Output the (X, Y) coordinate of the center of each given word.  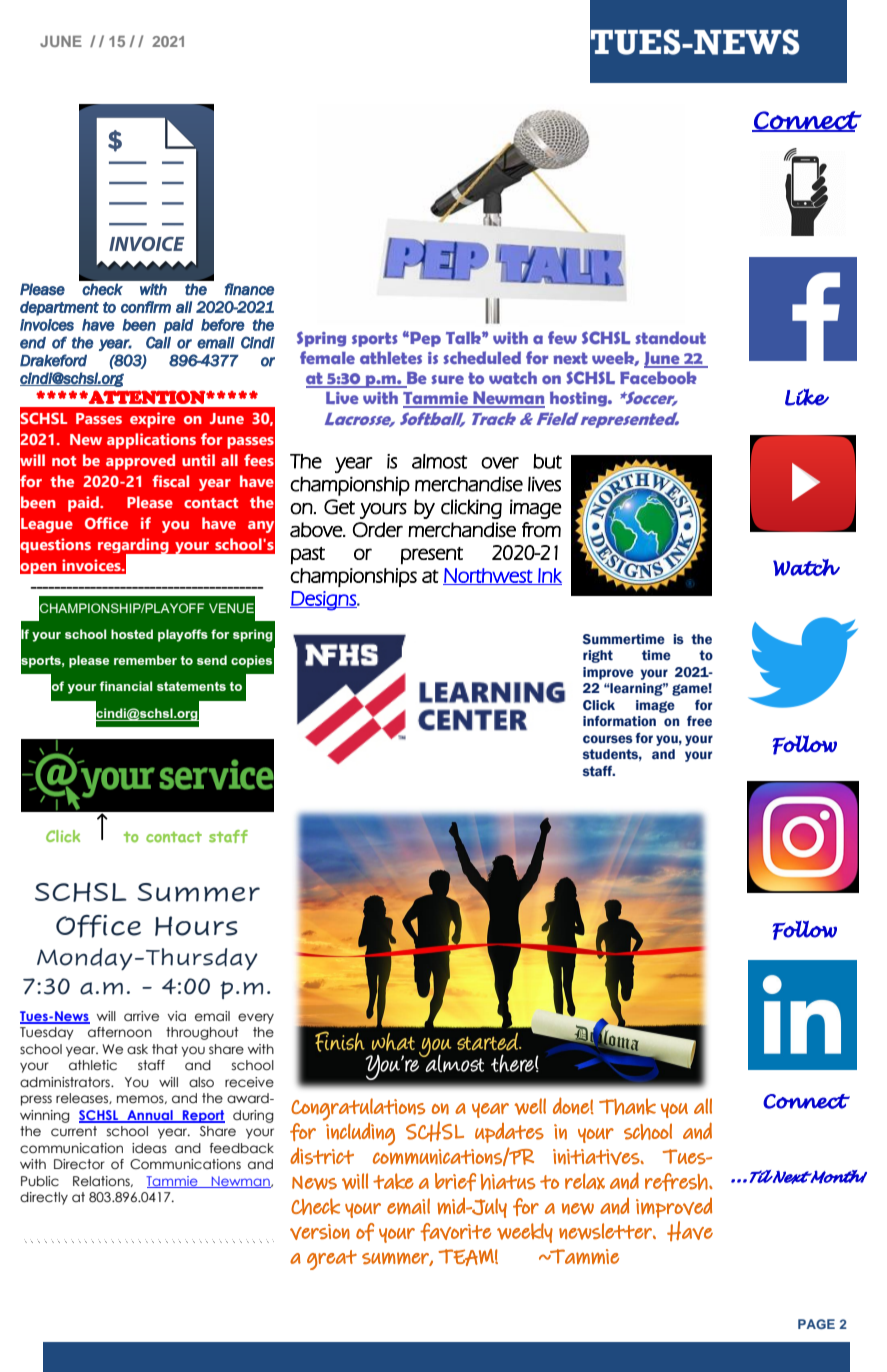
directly (44, 1198)
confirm (146, 307)
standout (670, 337)
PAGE (816, 1324)
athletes (391, 357)
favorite (456, 1232)
